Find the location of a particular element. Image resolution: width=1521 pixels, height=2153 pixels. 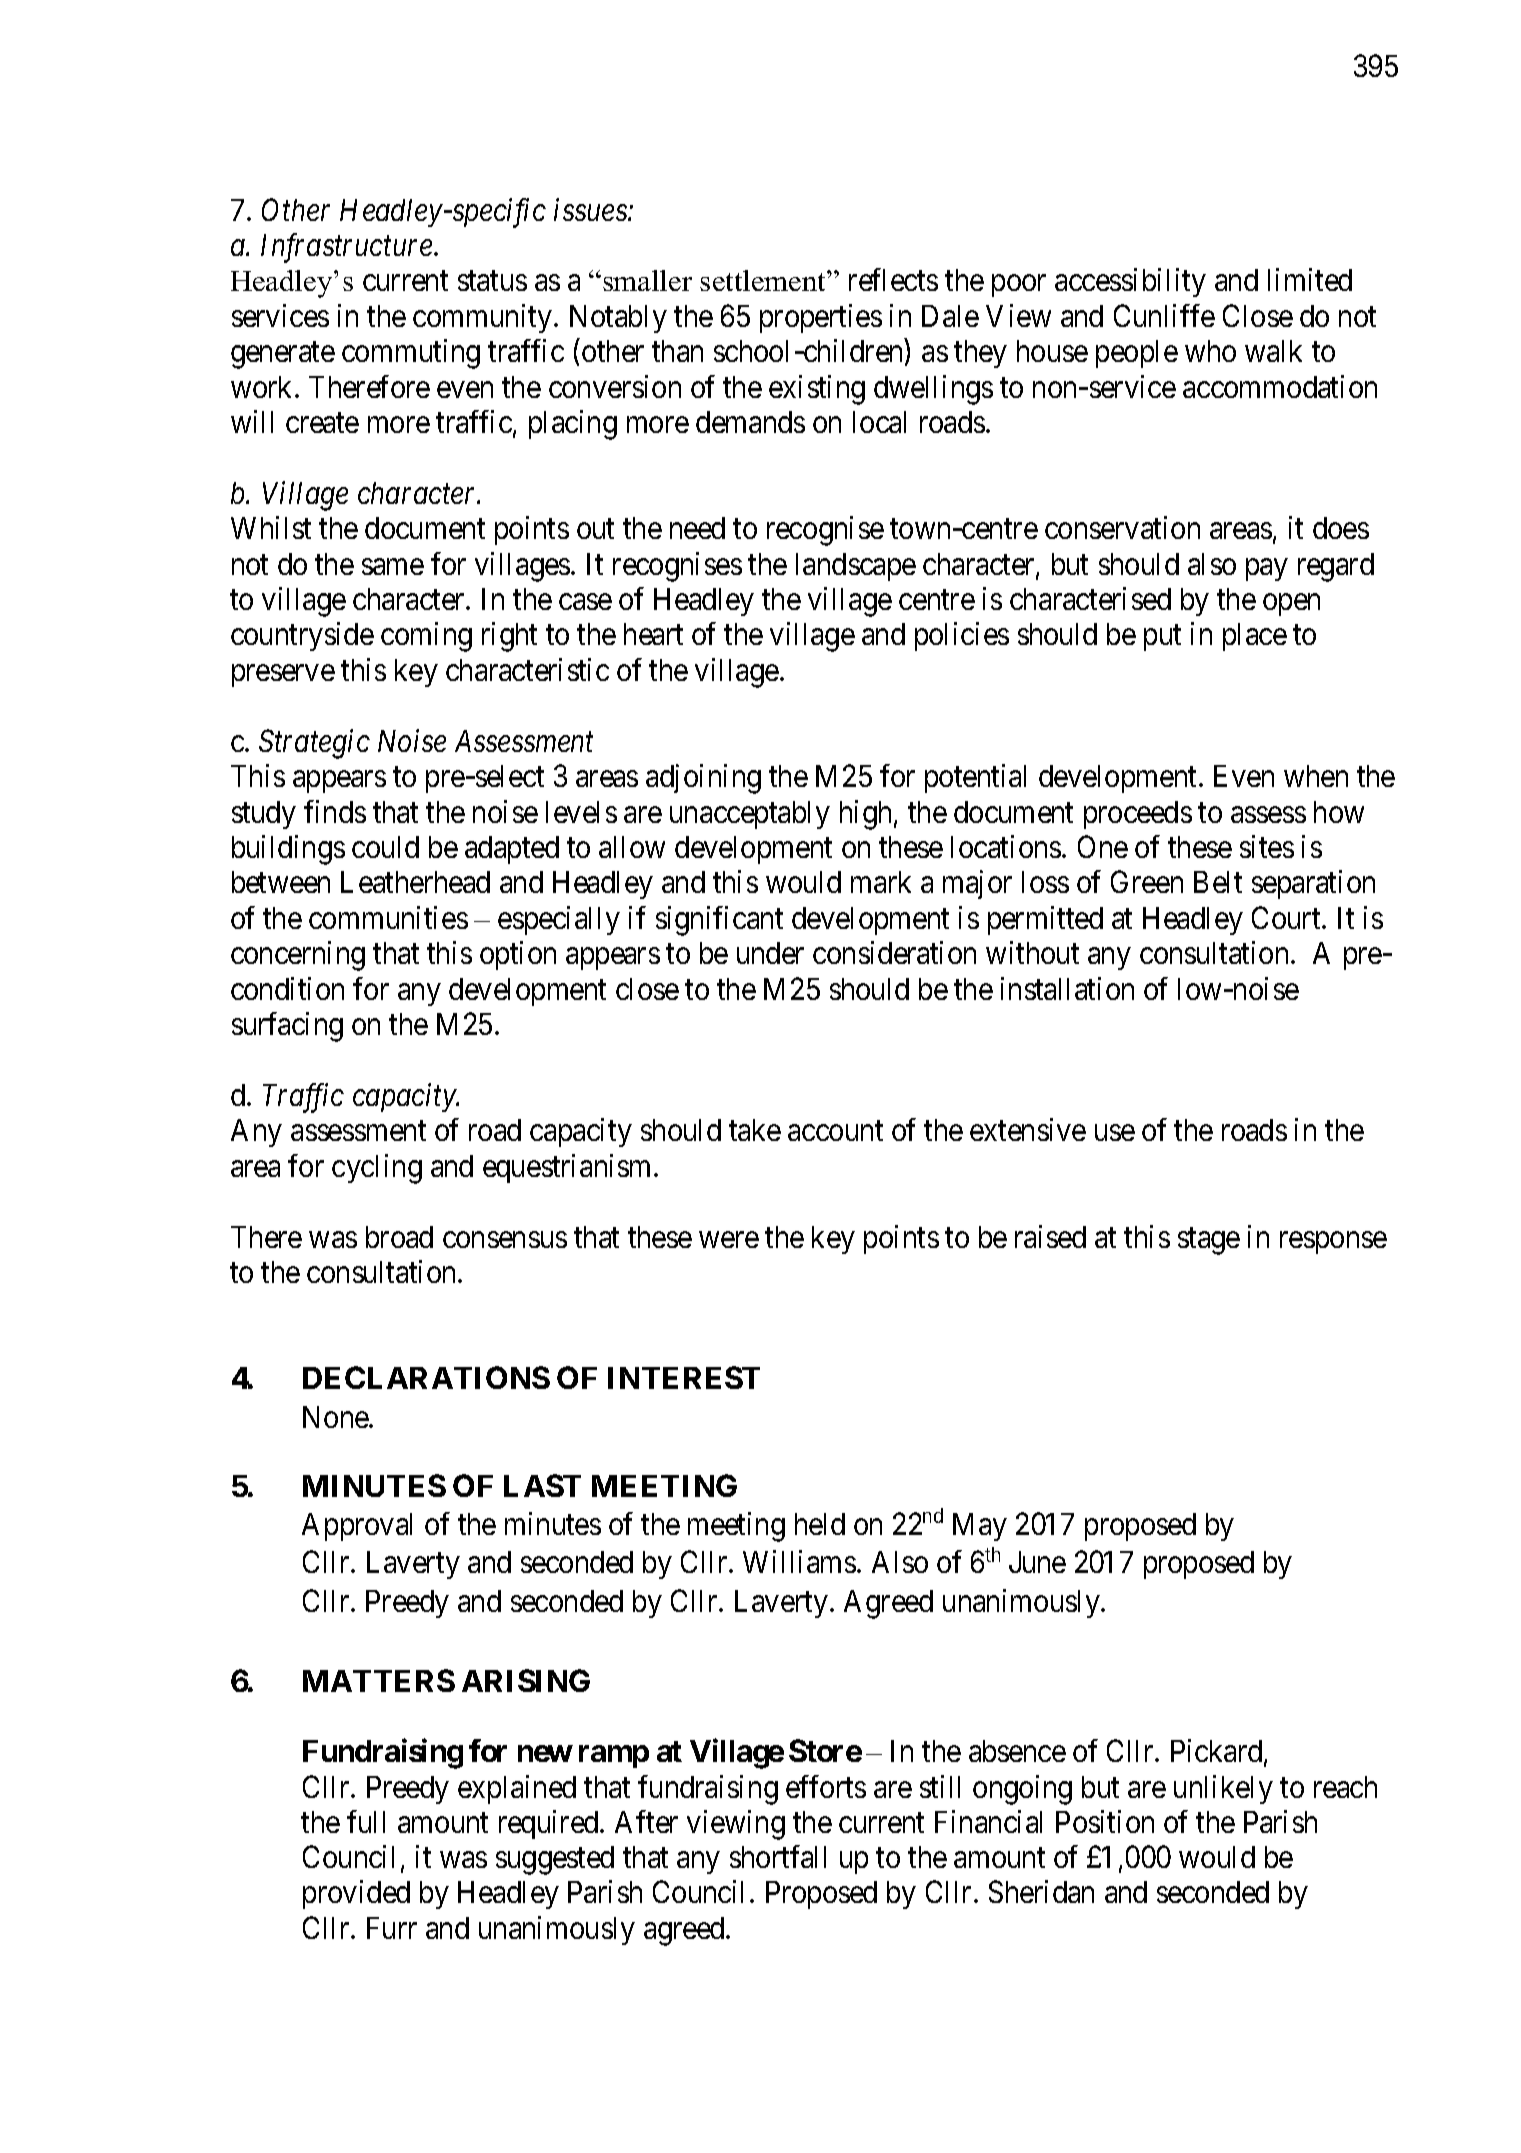

full is located at coordinates (366, 1821).
